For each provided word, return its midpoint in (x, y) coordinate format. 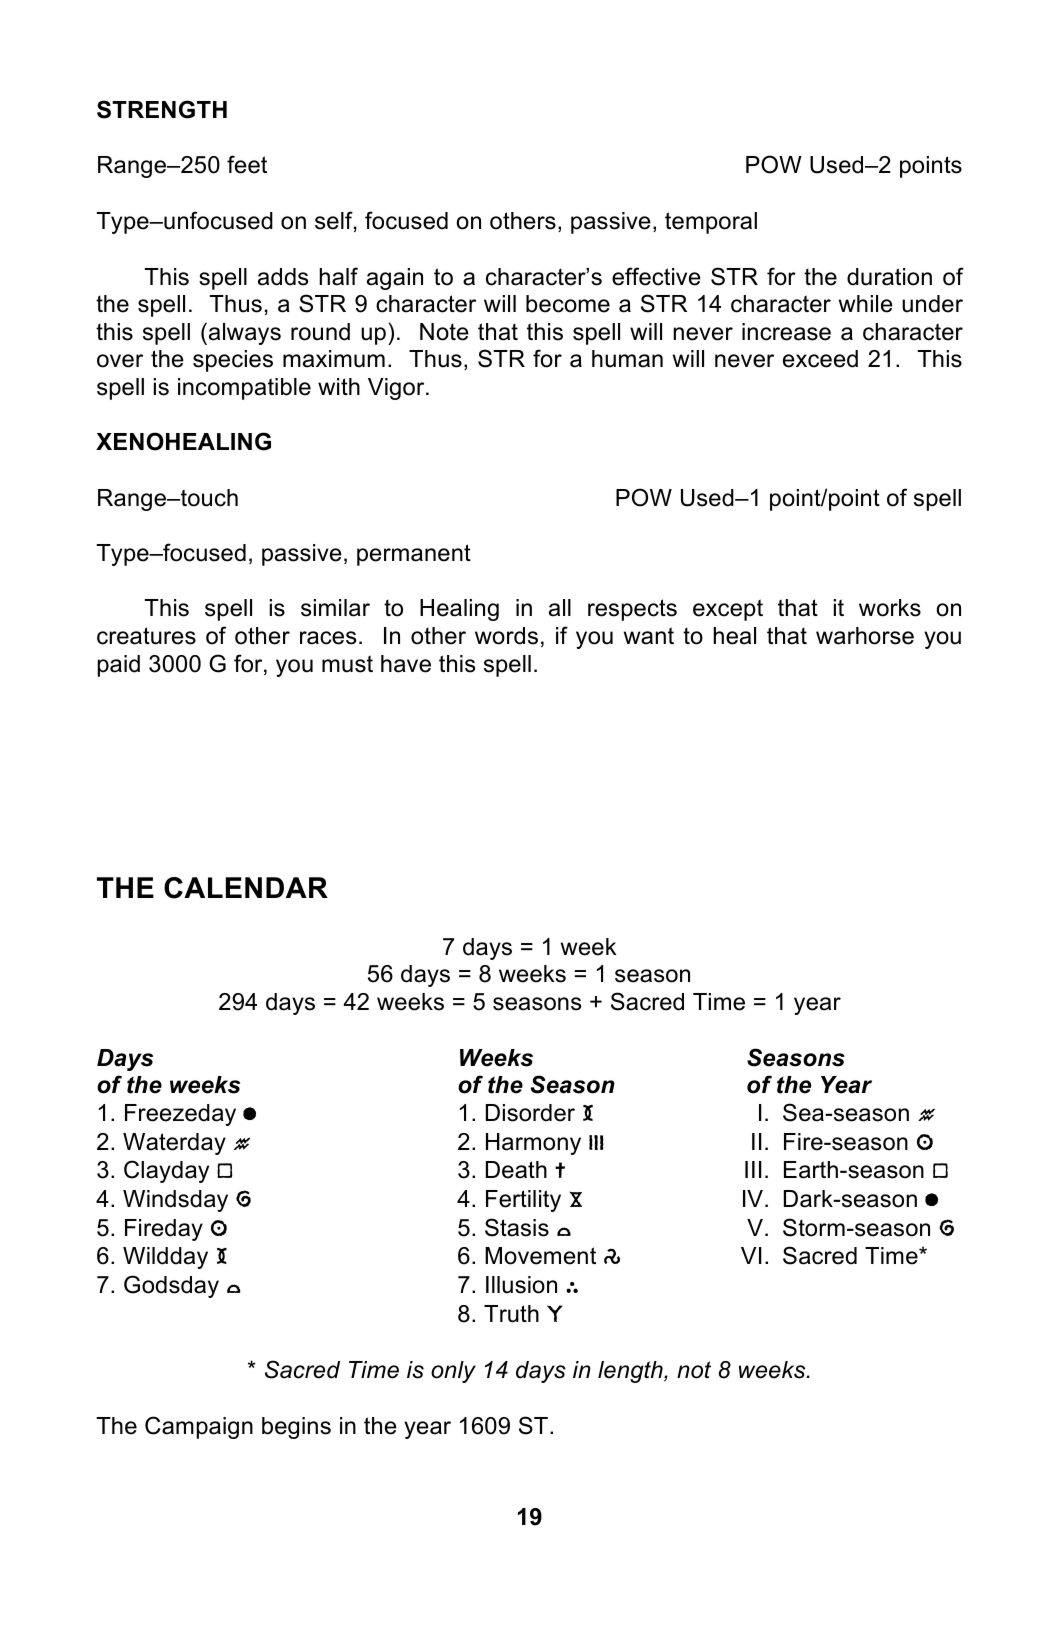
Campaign (199, 1427)
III (753, 1169)
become (568, 304)
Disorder (530, 1113)
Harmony (533, 1144)
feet (247, 164)
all (560, 608)
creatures (146, 636)
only (453, 1372)
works (890, 608)
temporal (711, 223)
